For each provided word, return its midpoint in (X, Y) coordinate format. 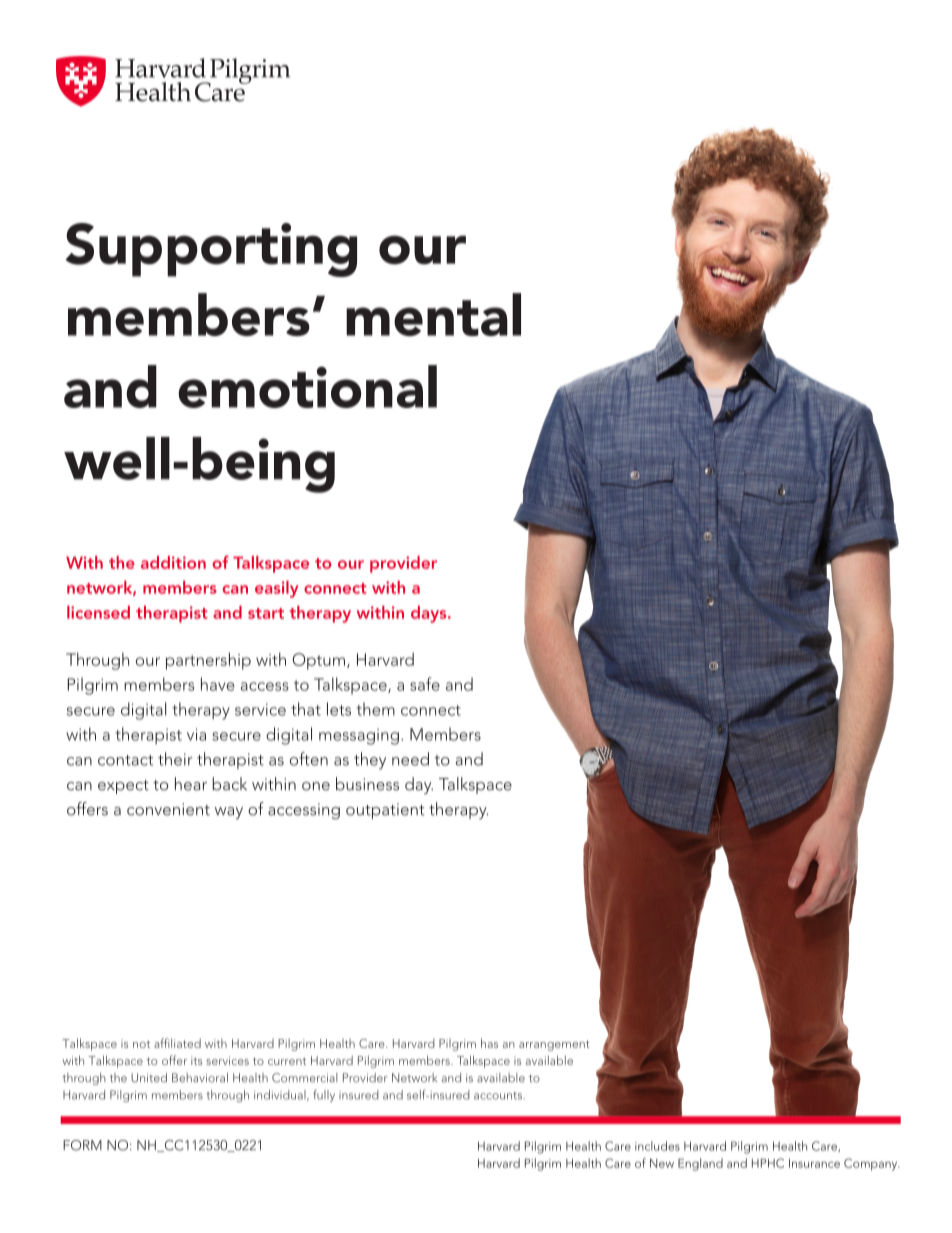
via (196, 734)
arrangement (554, 1045)
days (430, 614)
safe (425, 684)
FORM (82, 1145)
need (410, 759)
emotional (307, 386)
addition (173, 562)
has (489, 1043)
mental (433, 314)
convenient (168, 809)
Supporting (211, 250)
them (376, 709)
